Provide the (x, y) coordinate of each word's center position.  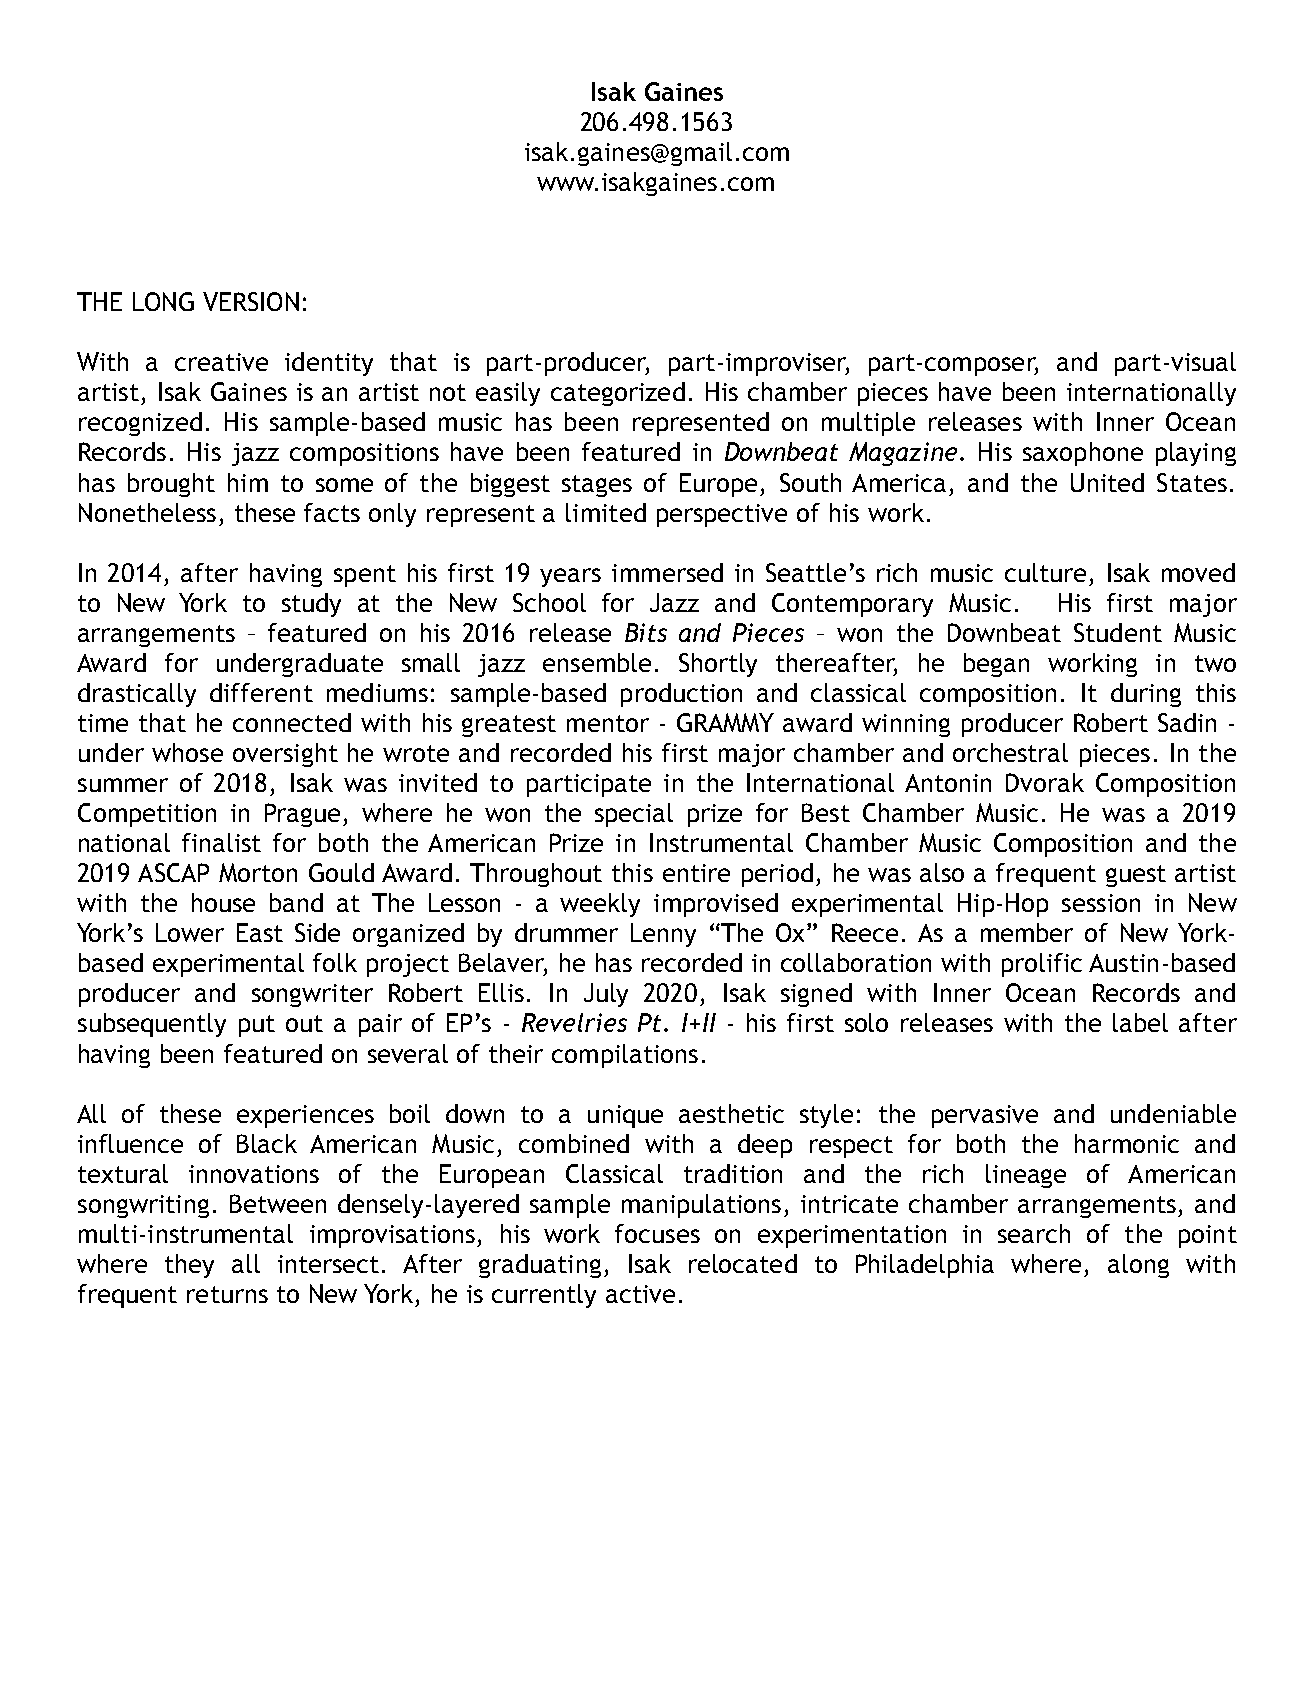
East (260, 932)
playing (1196, 454)
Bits (646, 632)
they (189, 1266)
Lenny (663, 935)
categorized (618, 394)
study (311, 605)
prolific (1042, 965)
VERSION (251, 301)
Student (1118, 632)
